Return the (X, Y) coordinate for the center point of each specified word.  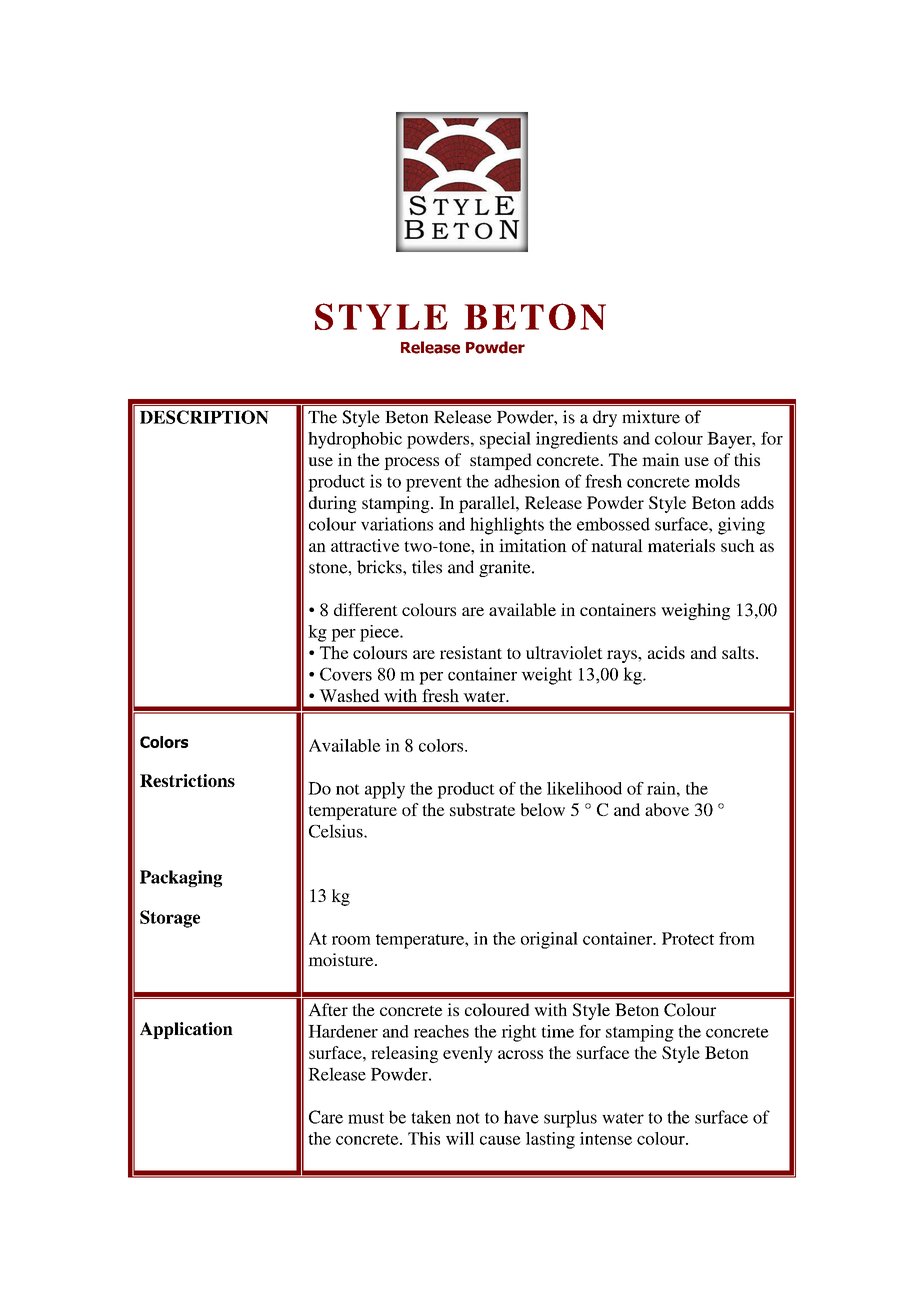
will (460, 1138)
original (549, 940)
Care (326, 1117)
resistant (471, 652)
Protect (688, 938)
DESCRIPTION (204, 417)
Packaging (181, 878)
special (505, 440)
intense (606, 1138)
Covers (346, 674)
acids (666, 652)
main (661, 459)
